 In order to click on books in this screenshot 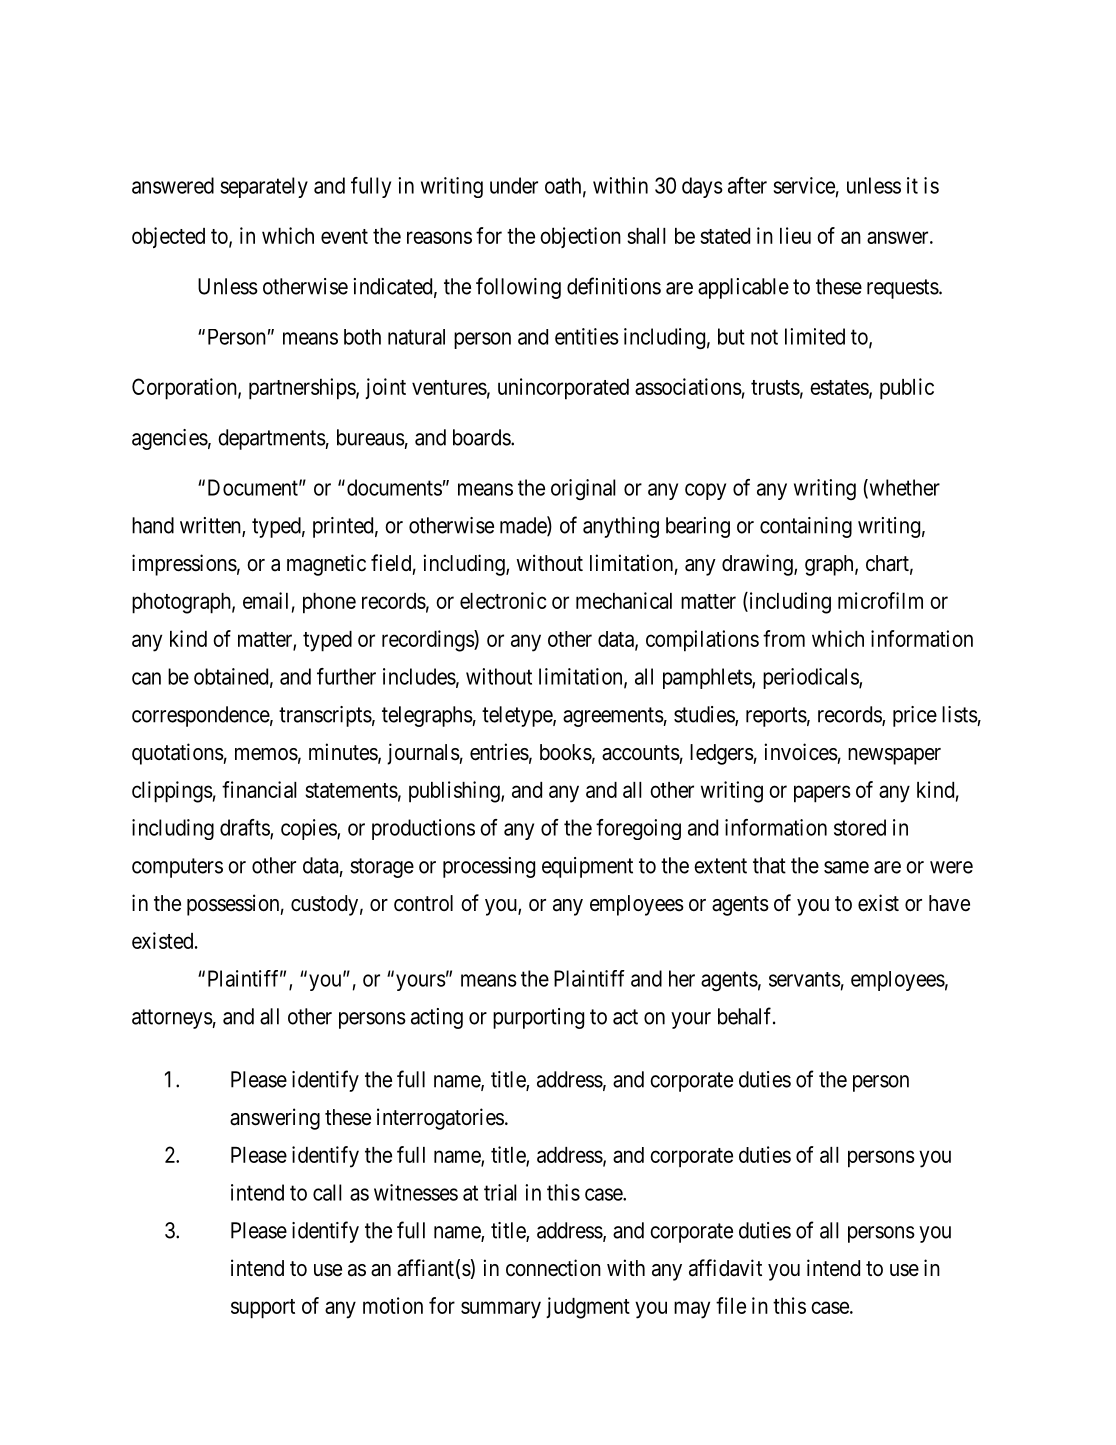, I will do `click(566, 752)`.
